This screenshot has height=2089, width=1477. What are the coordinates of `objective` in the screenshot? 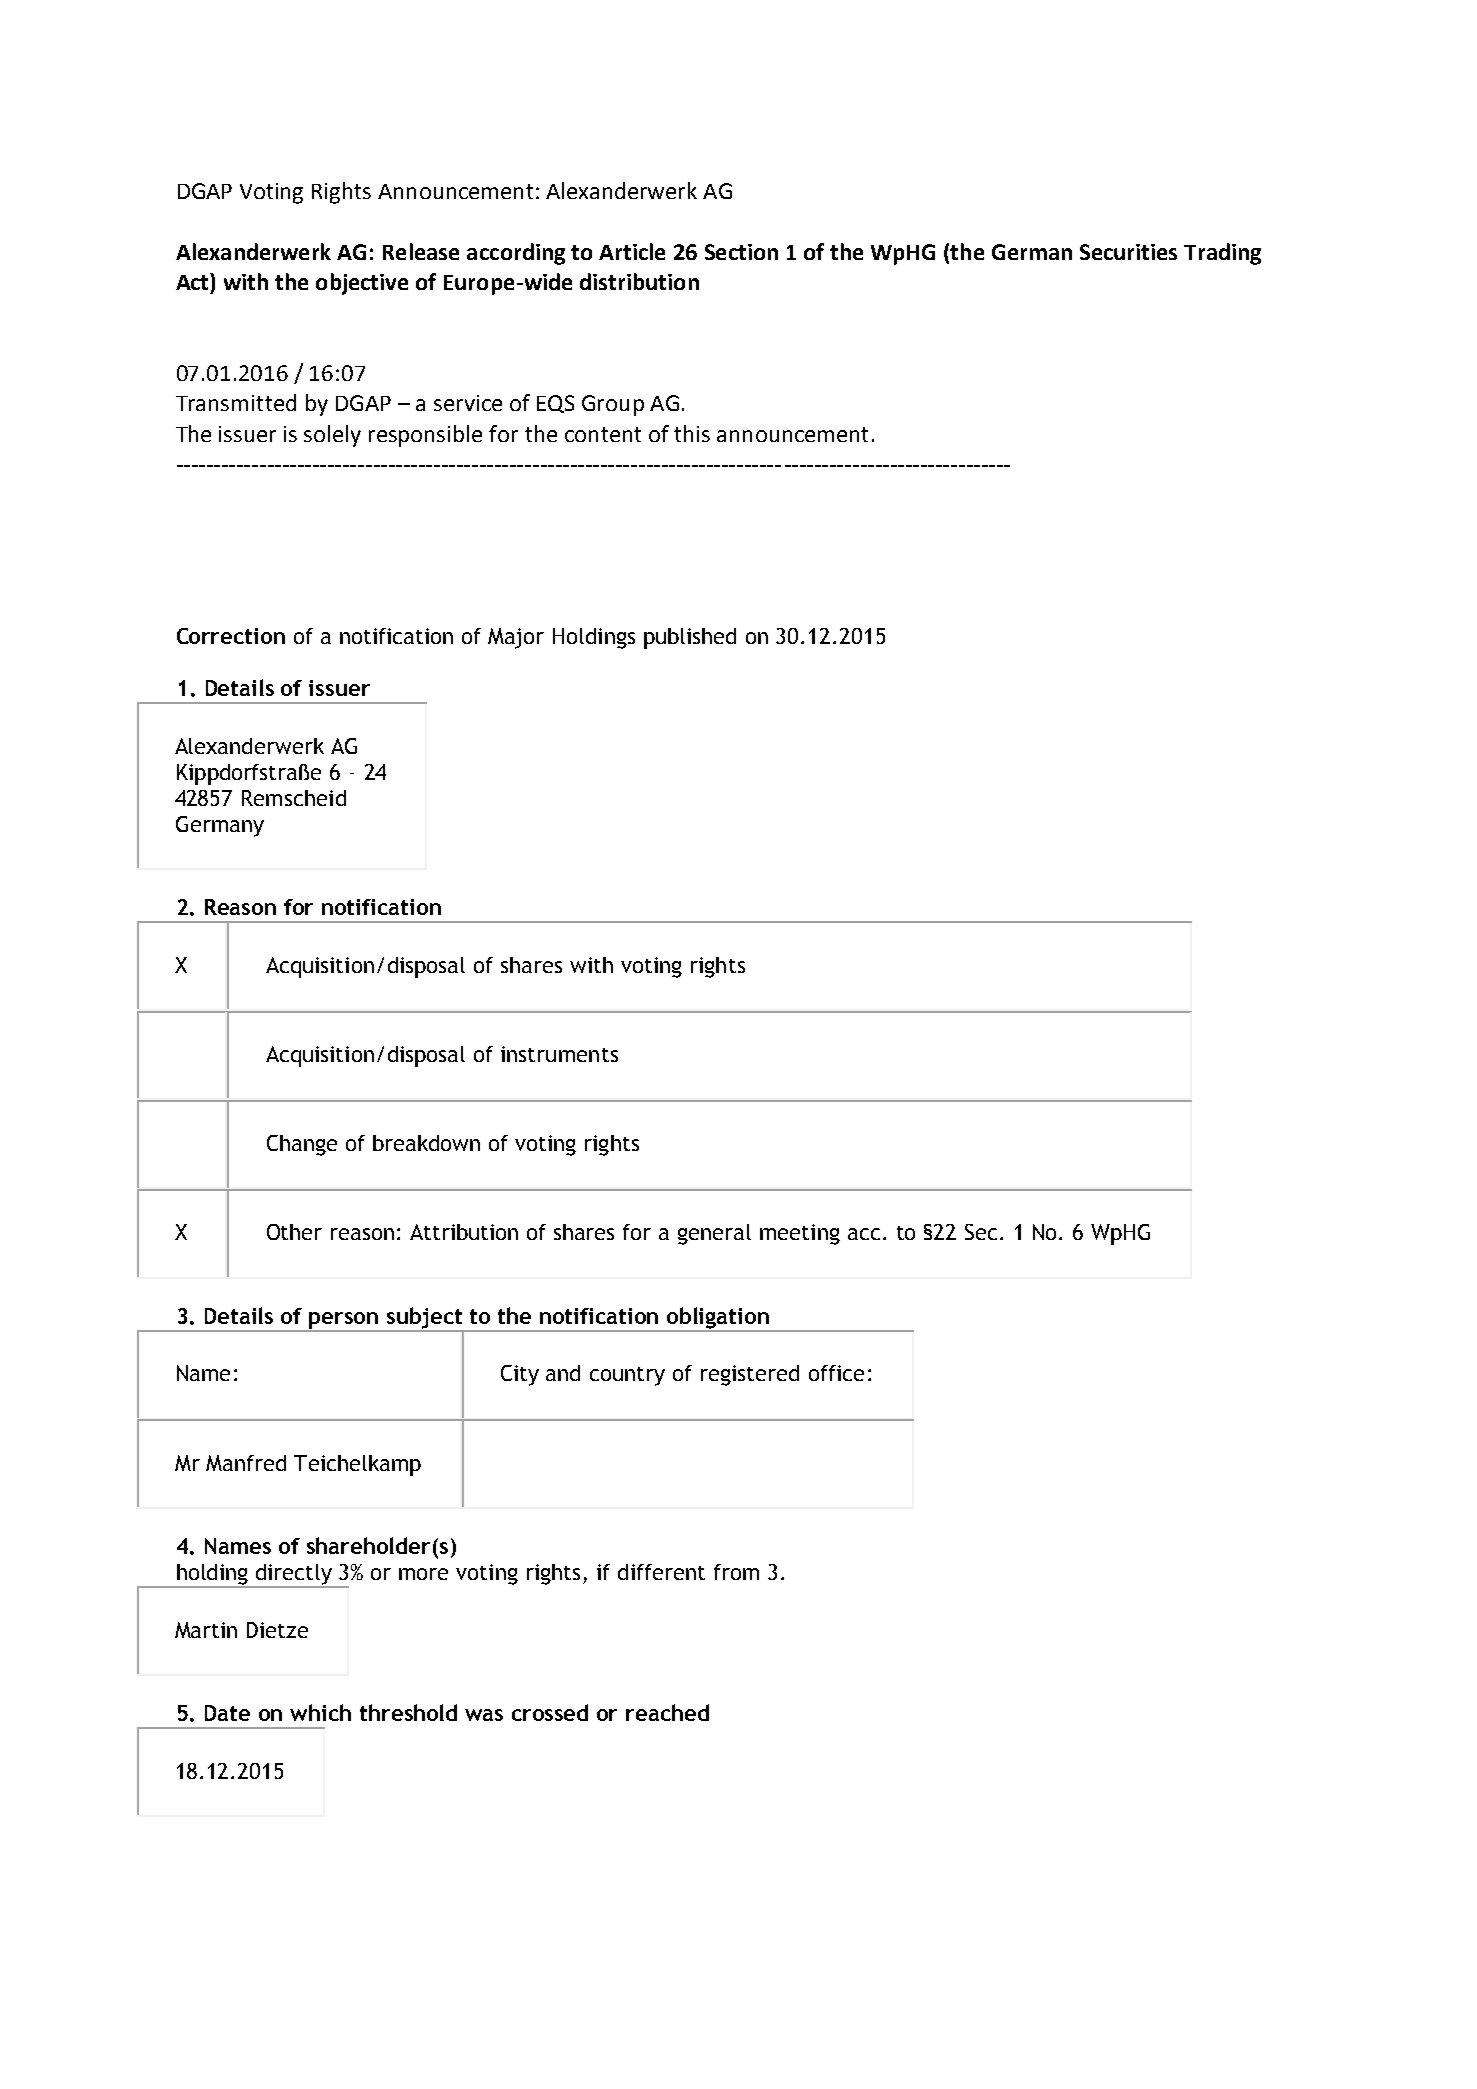 It's located at (362, 284).
